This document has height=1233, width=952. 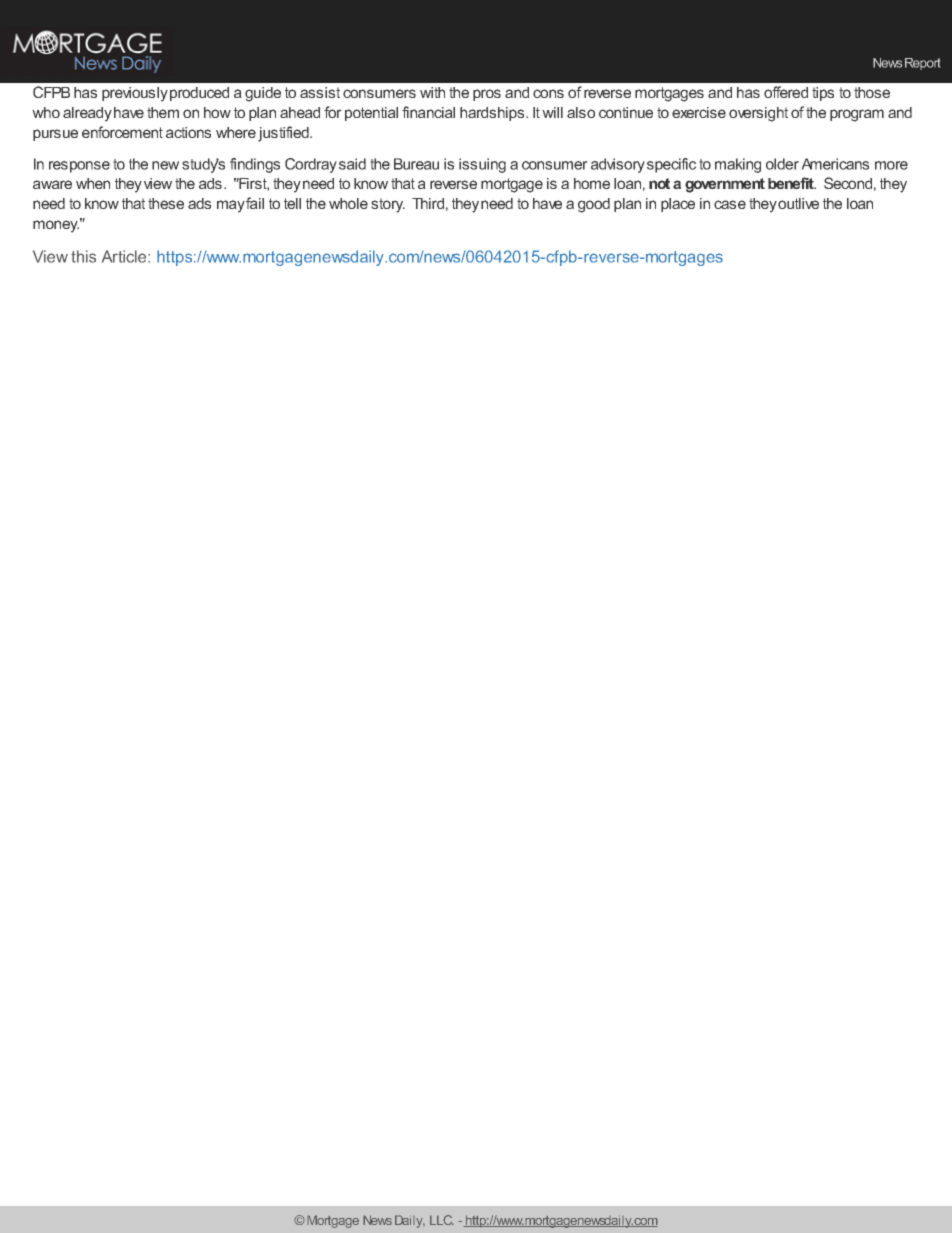 What do you see at coordinates (678, 205) in the document?
I see `place` at bounding box center [678, 205].
